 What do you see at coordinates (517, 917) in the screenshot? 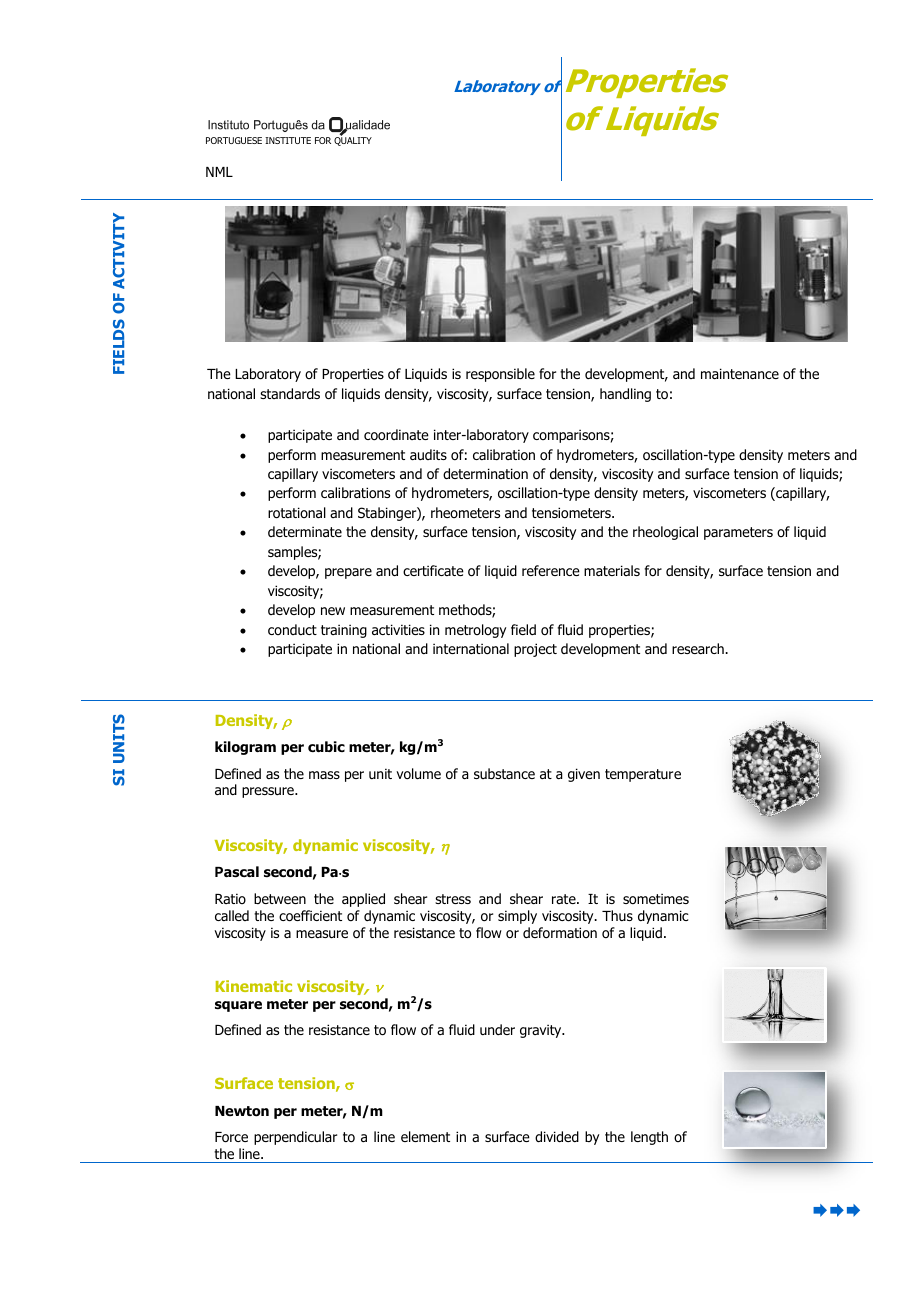
I see `simply` at bounding box center [517, 917].
